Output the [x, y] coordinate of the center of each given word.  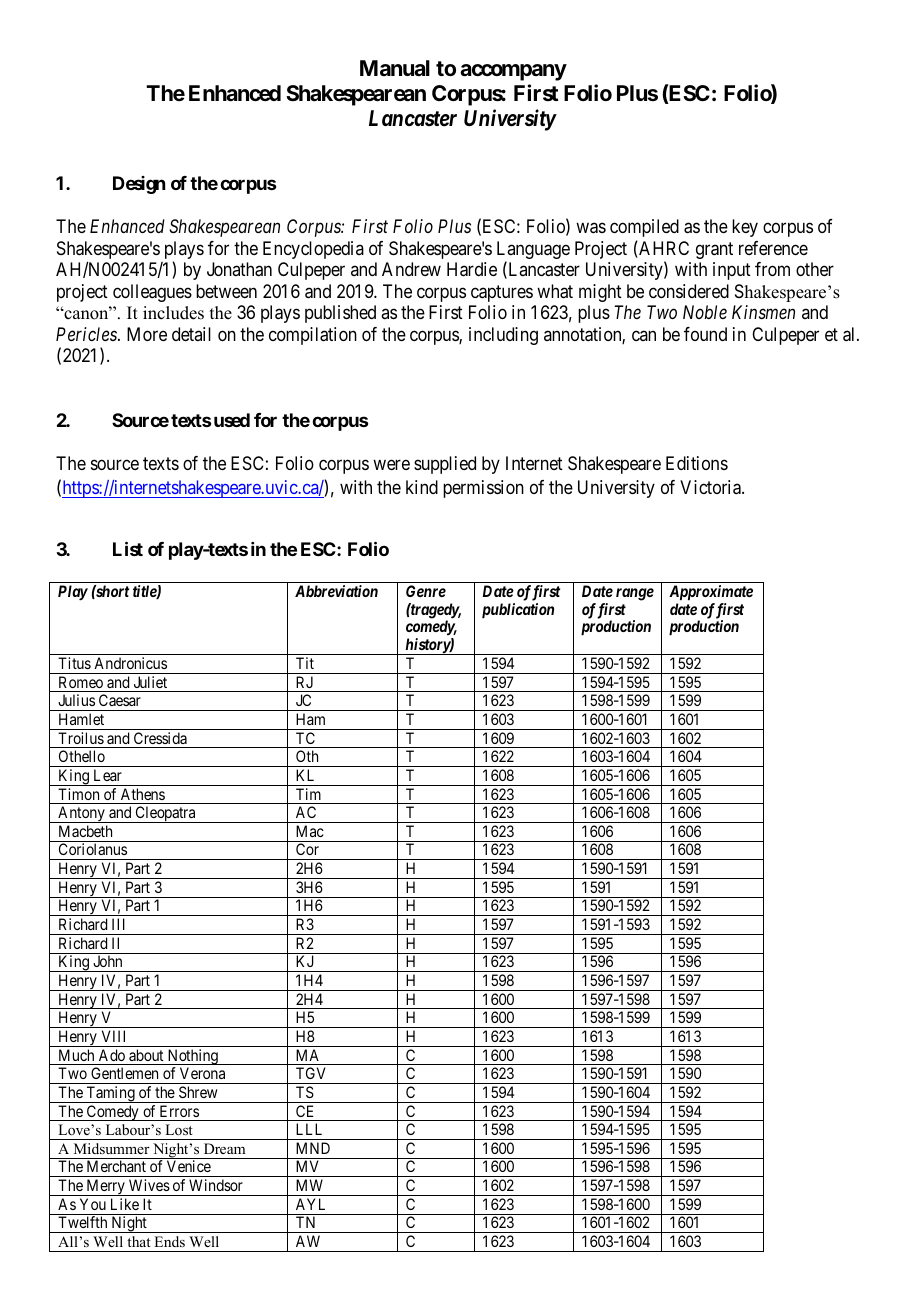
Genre [426, 591]
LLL [309, 1129]
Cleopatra [165, 814]
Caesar [120, 700]
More [147, 334]
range [635, 594]
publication [518, 611]
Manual [395, 68]
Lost [179, 1129]
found [705, 334]
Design [139, 185]
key [745, 228]
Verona [202, 1073]
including [503, 336]
